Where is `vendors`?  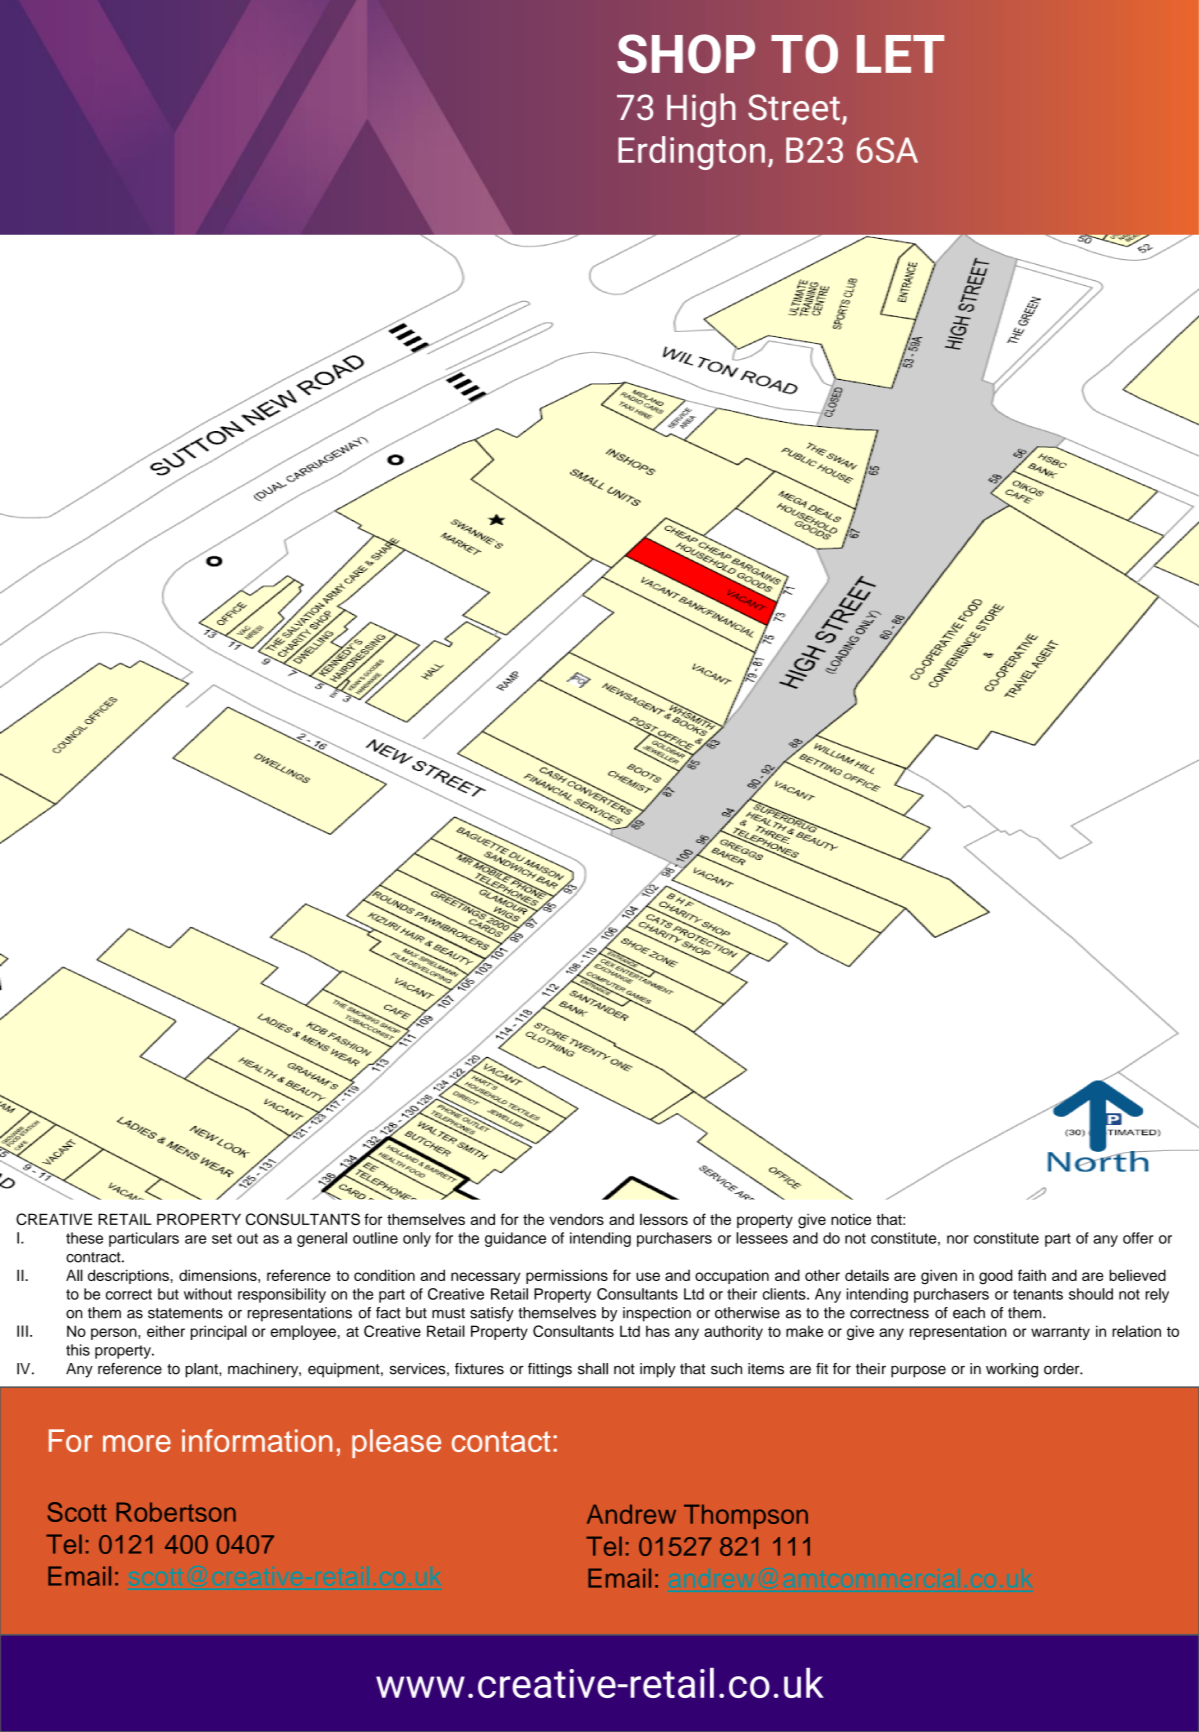 vendors is located at coordinates (576, 1219).
